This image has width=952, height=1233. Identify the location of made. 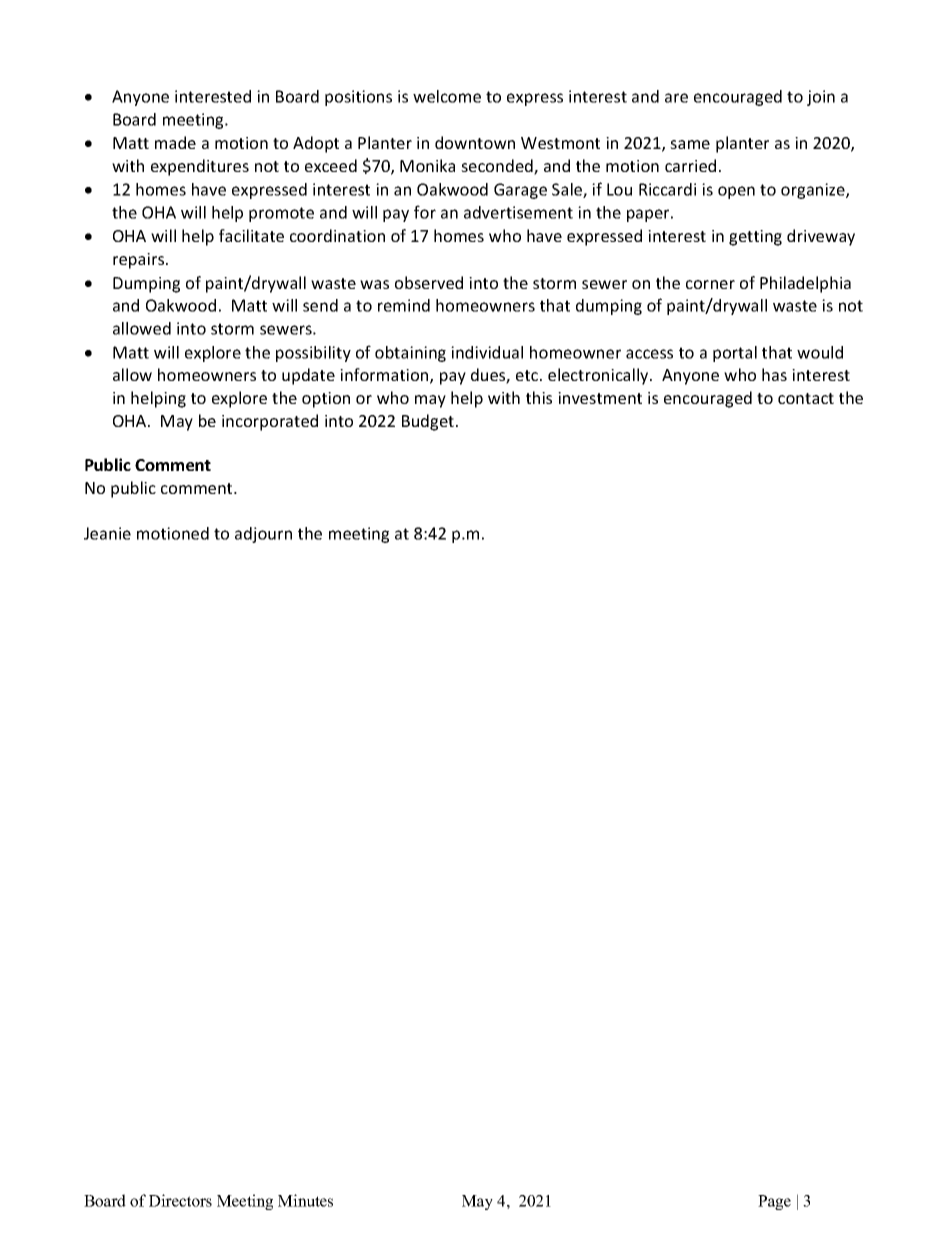
(175, 142).
